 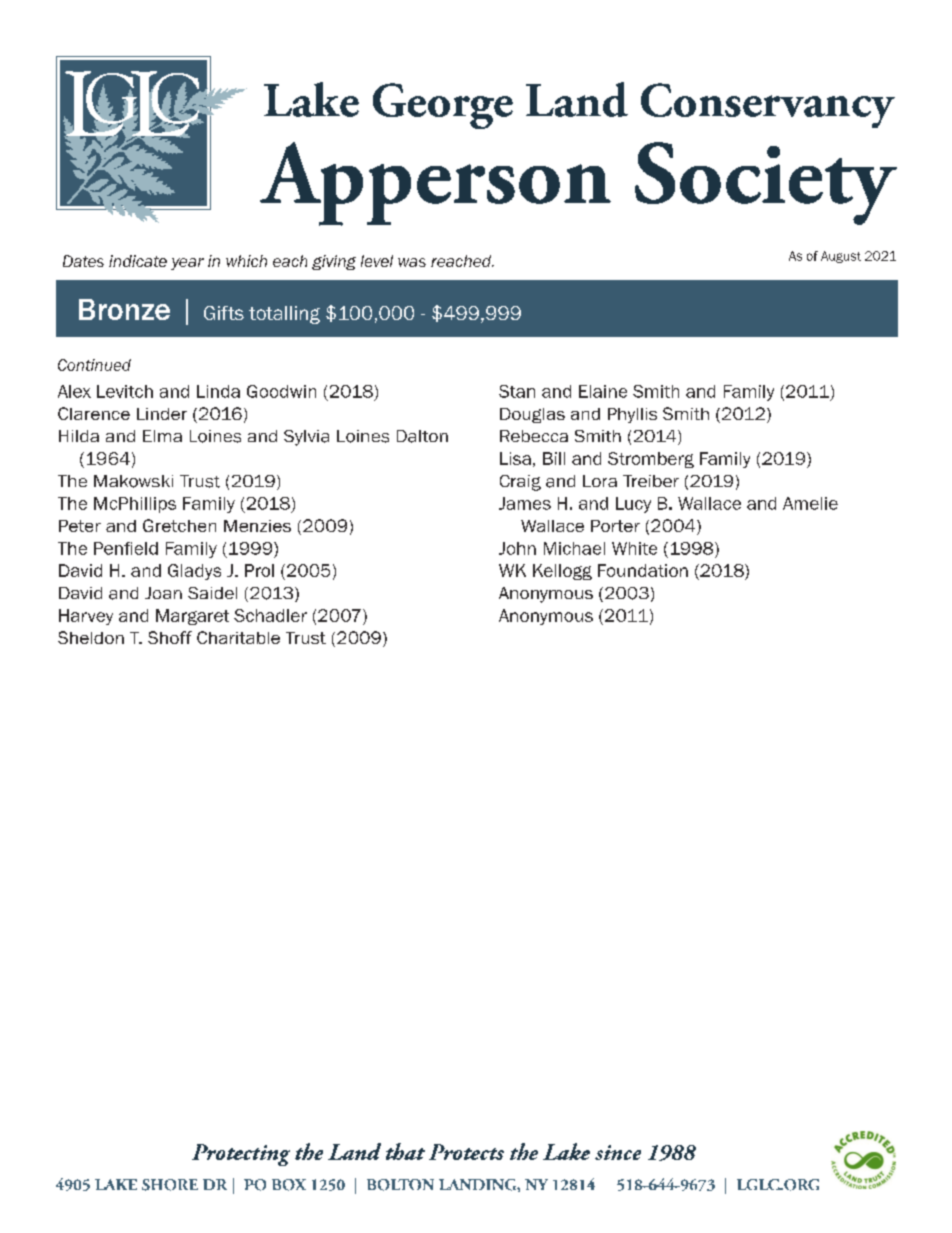 I want to click on Margaret, so click(x=192, y=617).
